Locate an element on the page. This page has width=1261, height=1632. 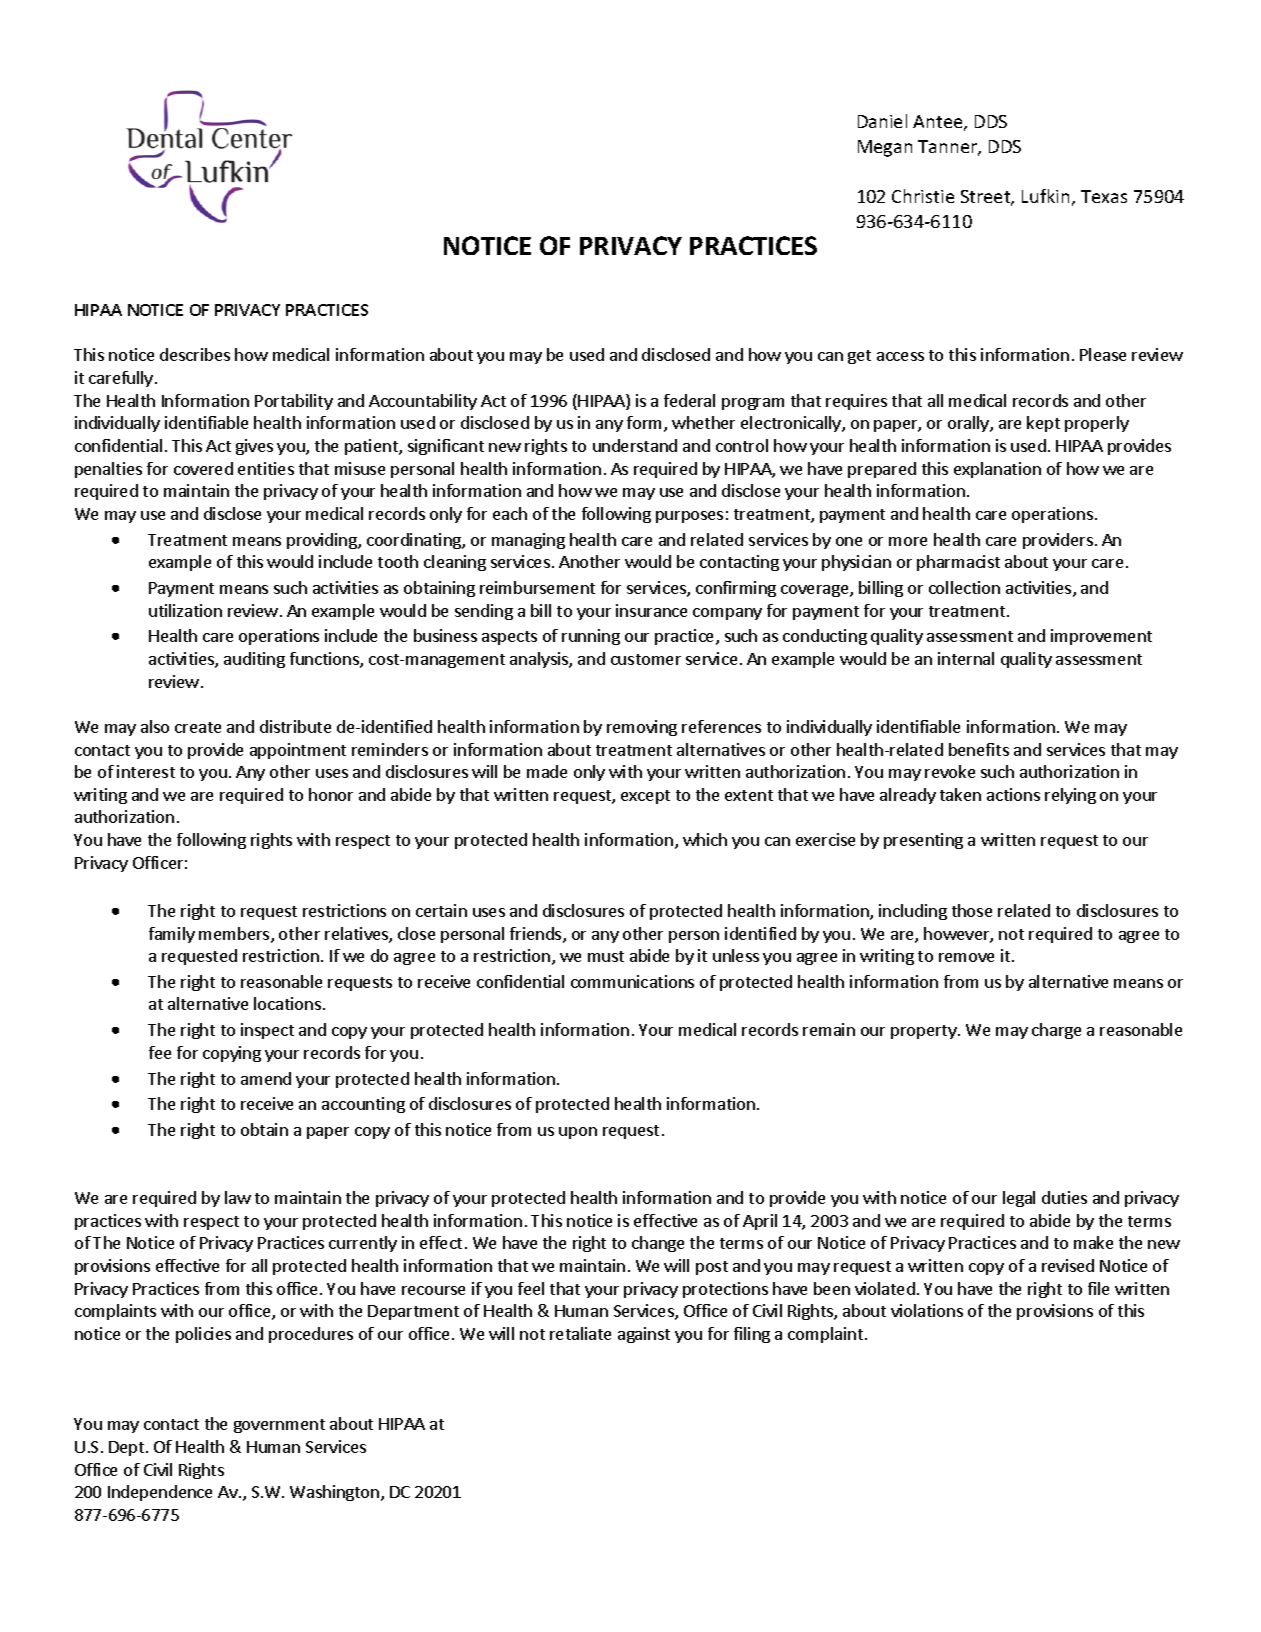
government is located at coordinates (279, 1426).
